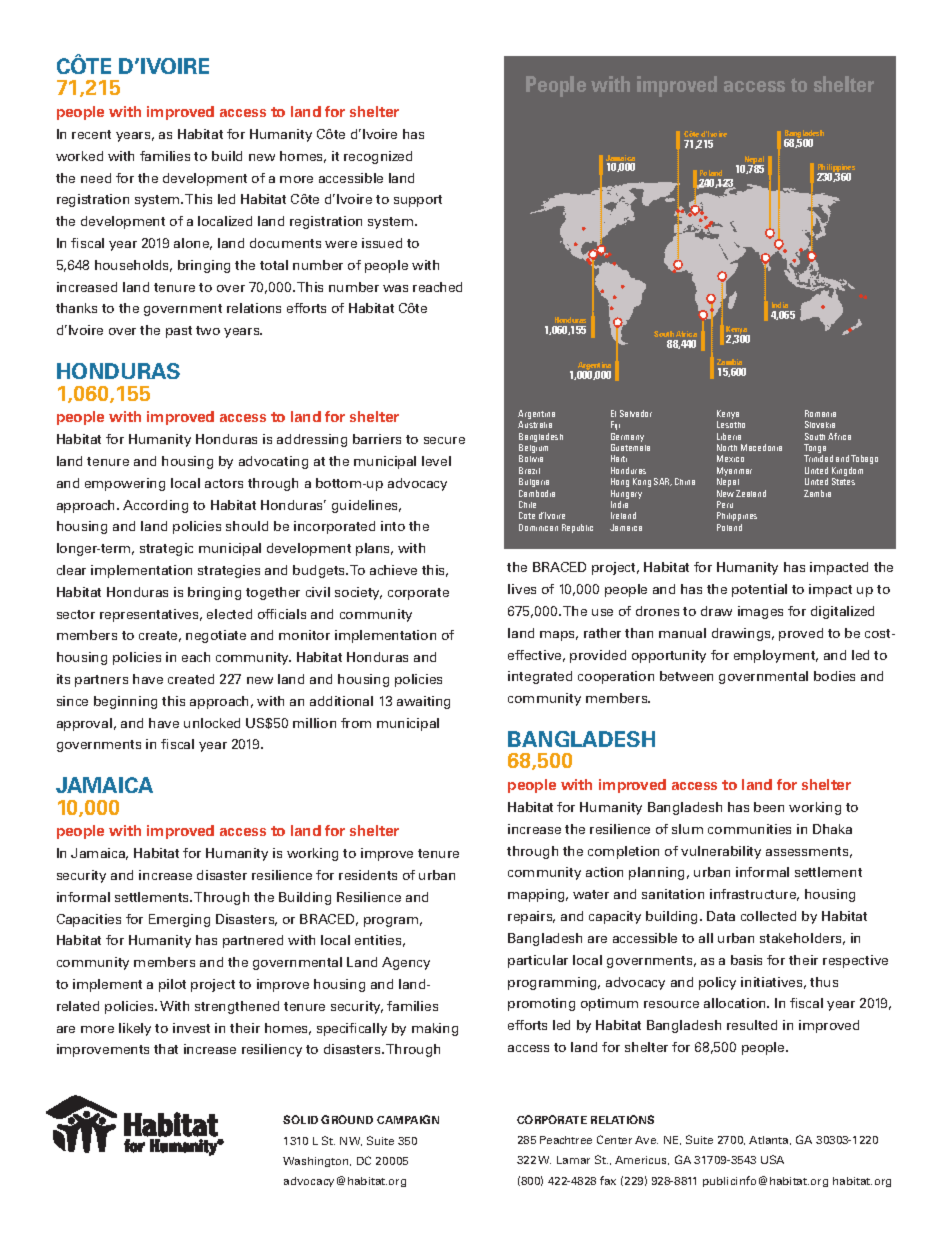 The image size is (952, 1233). Describe the element at coordinates (772, 1159) in the image. I see `USA` at that location.
